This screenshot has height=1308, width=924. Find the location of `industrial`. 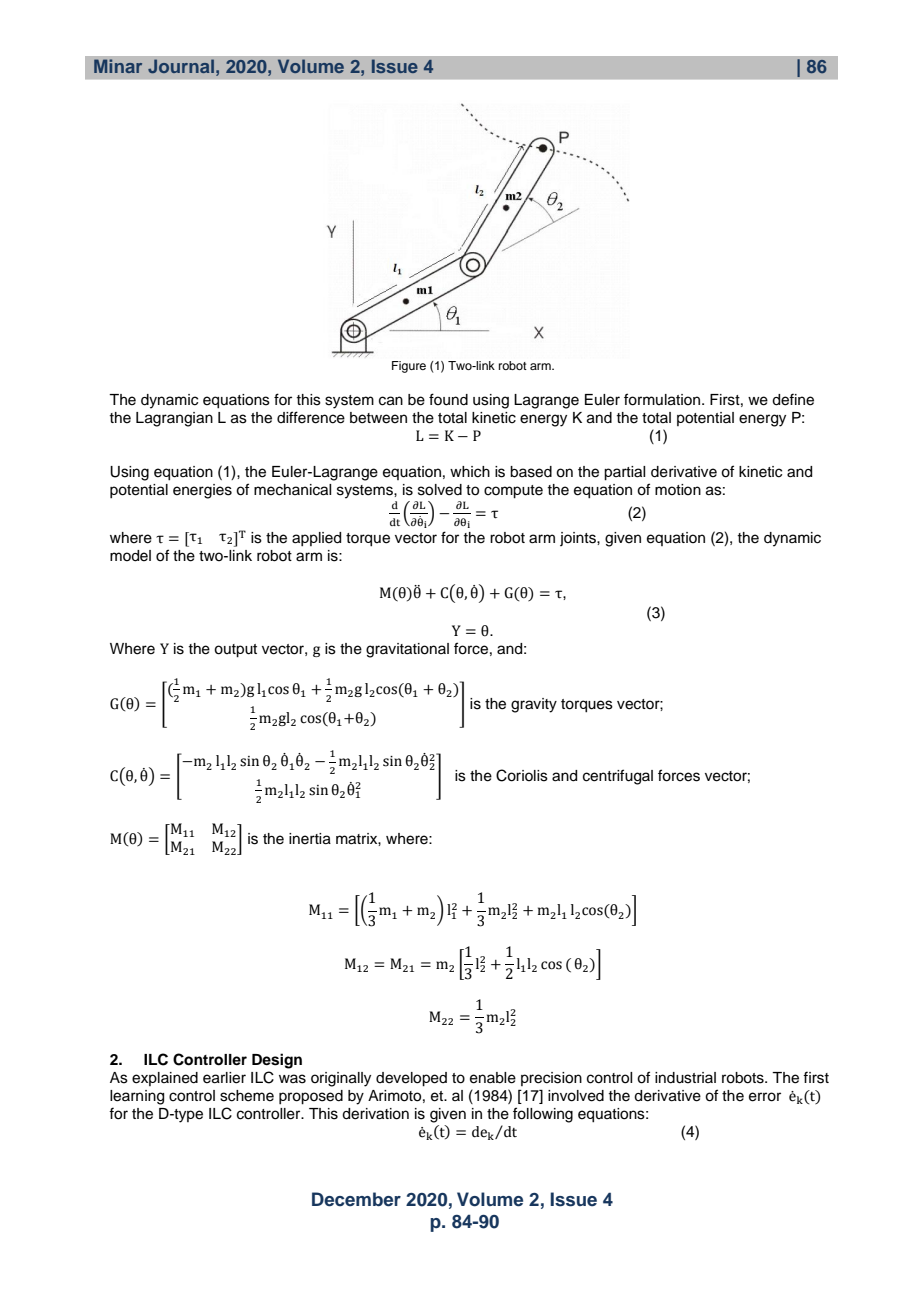

industrial is located at coordinates (685, 1078).
